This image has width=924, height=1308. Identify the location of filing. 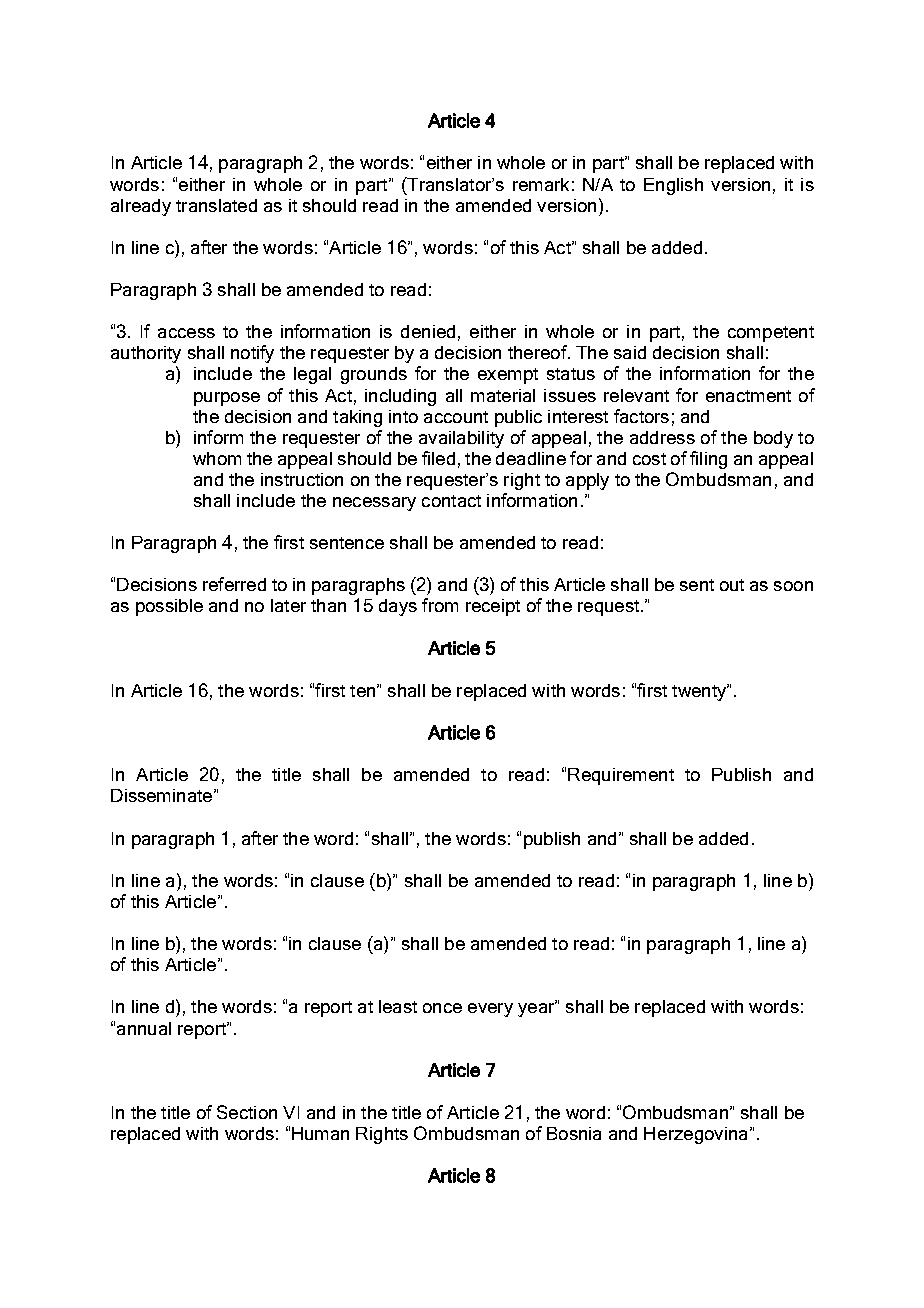
(708, 460).
